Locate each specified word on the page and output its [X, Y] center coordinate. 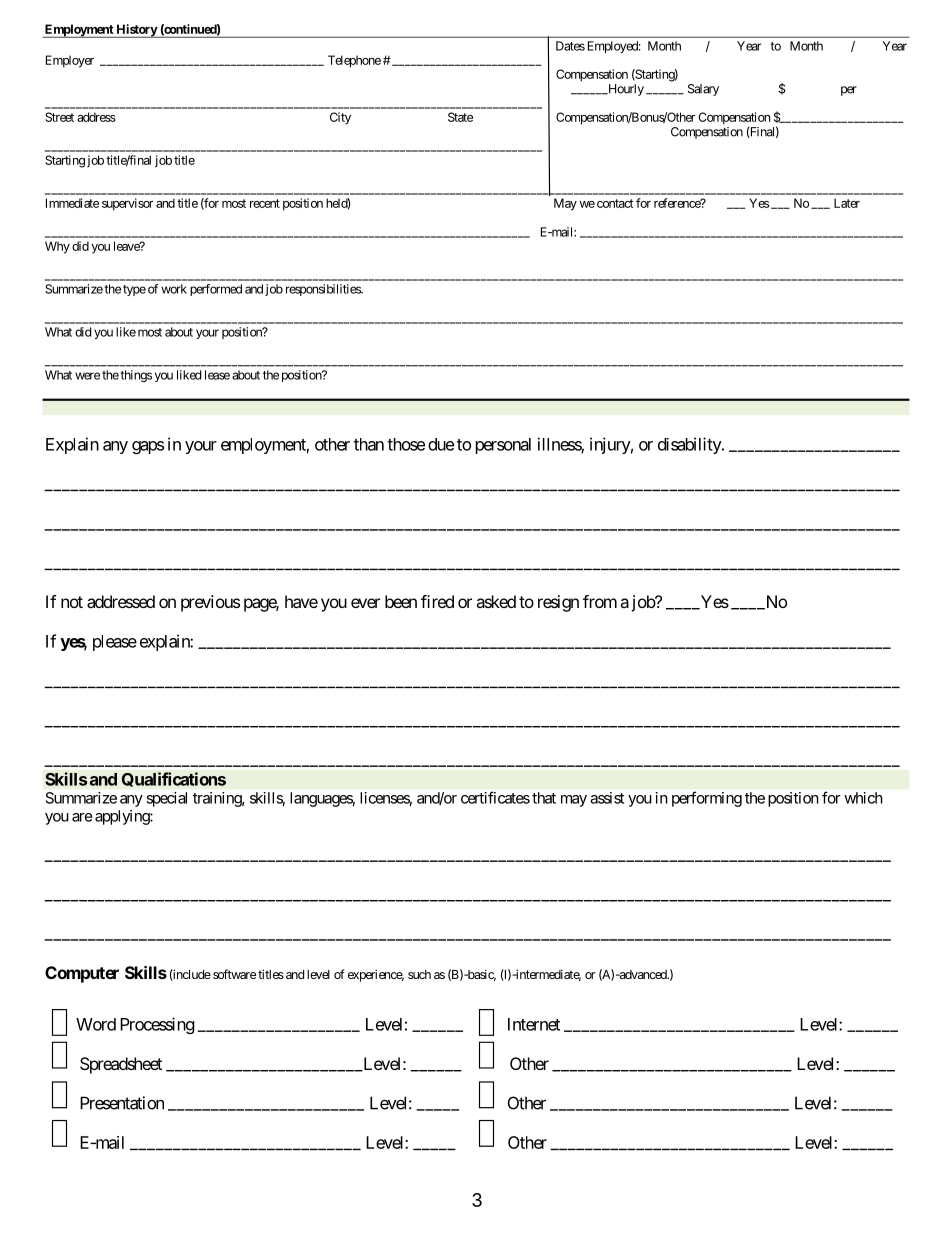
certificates [495, 797]
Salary [703, 90]
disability [690, 445]
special [167, 799]
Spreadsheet [121, 1065]
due [441, 444]
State [460, 117]
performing [707, 799]
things [136, 376]
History [136, 31]
